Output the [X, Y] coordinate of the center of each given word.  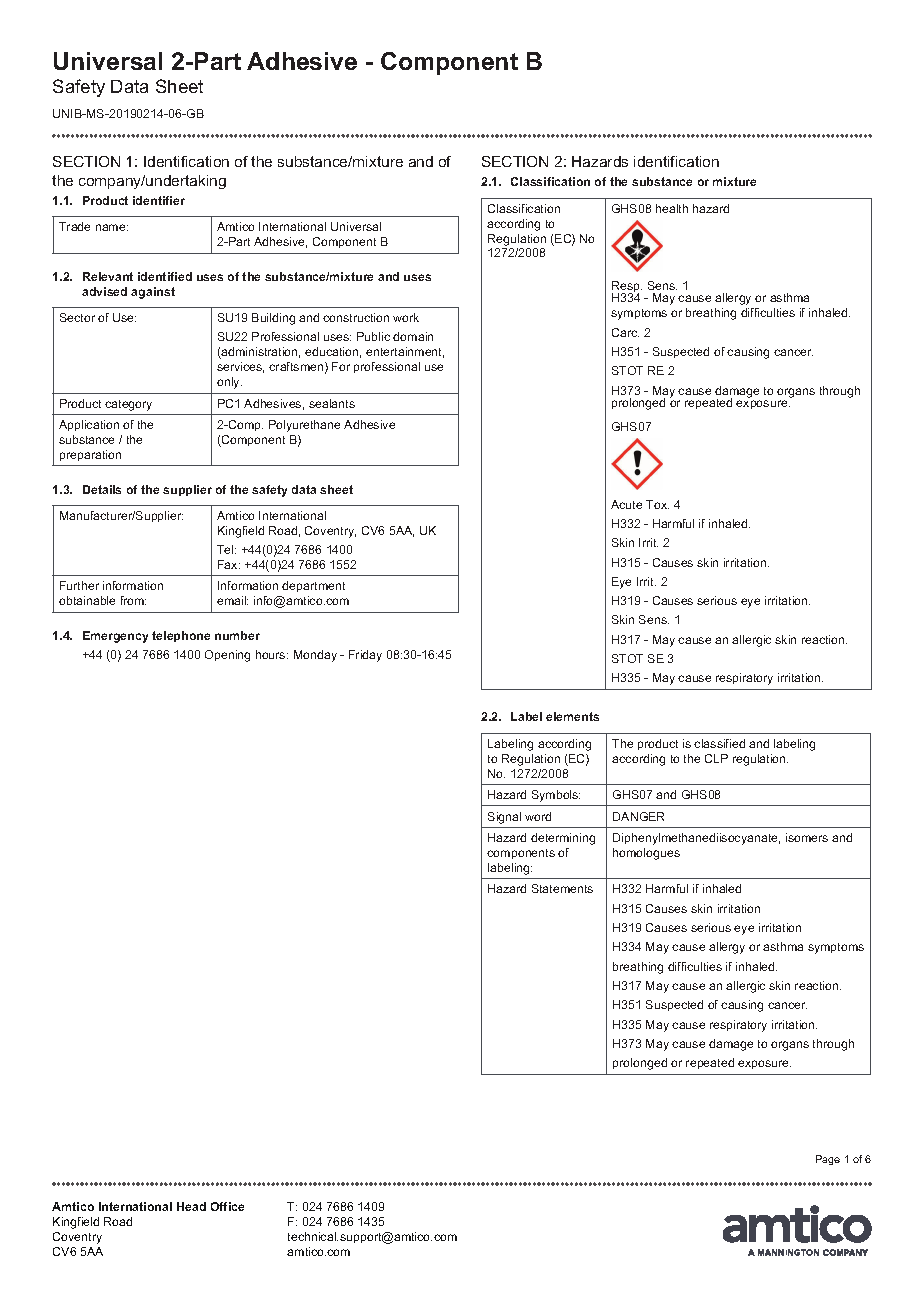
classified [719, 743]
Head [191, 1206]
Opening [227, 656]
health [672, 208]
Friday [365, 656]
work [406, 317]
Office [227, 1206]
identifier [159, 200]
